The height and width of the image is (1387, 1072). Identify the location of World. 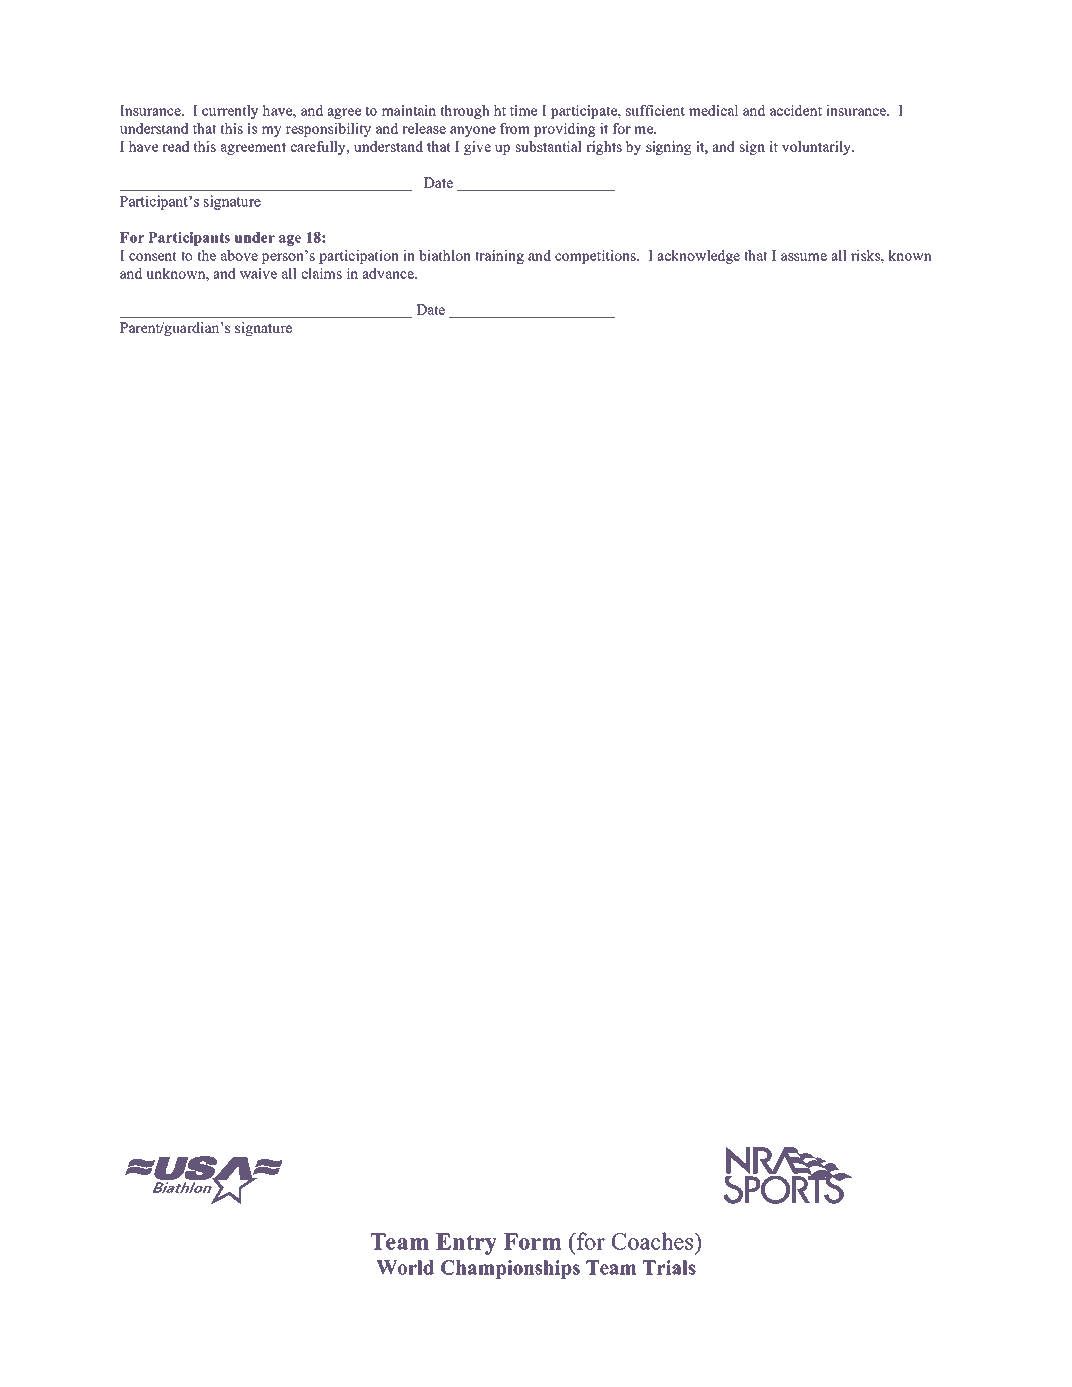
(405, 1267).
